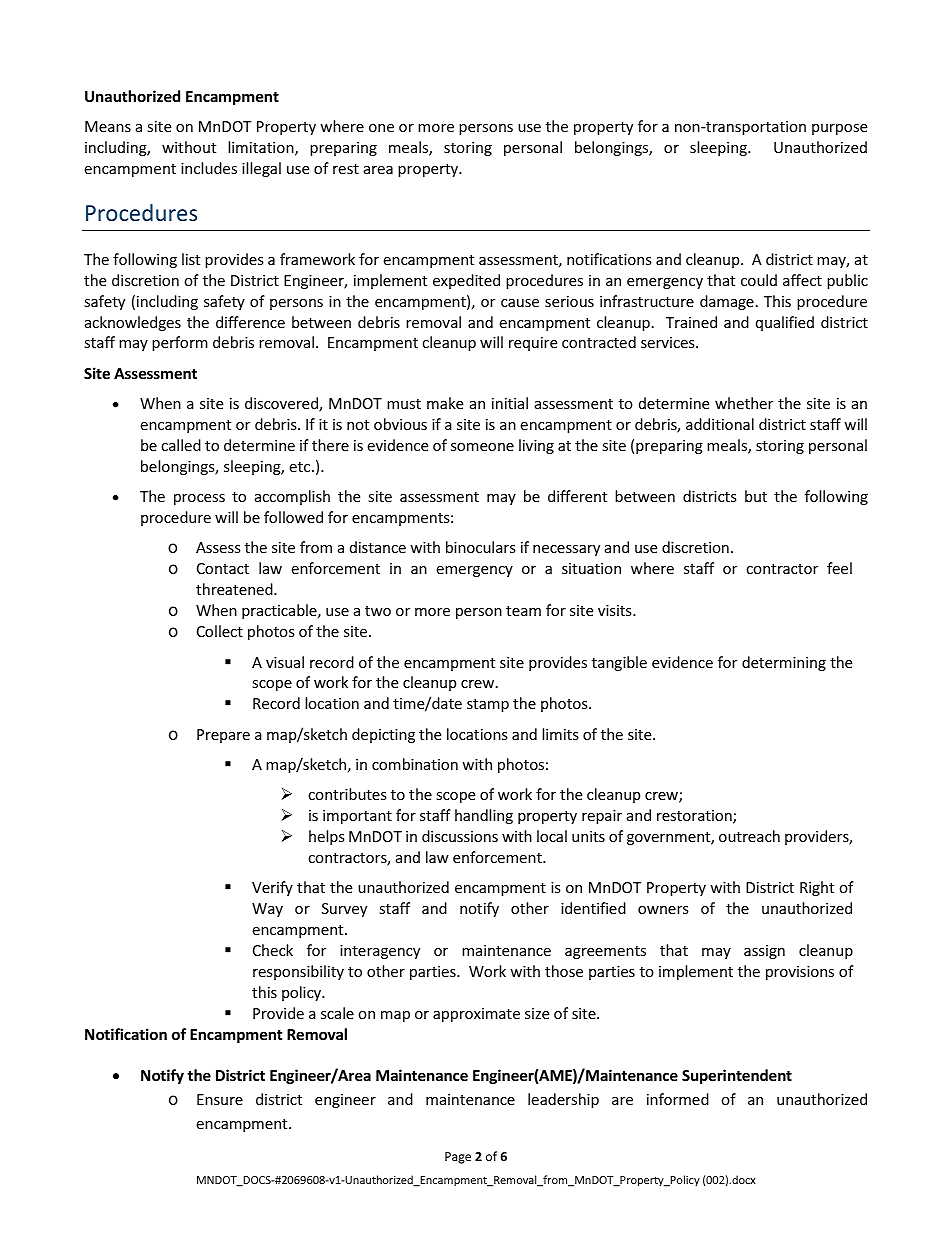 Image resolution: width=952 pixels, height=1233 pixels. I want to click on Contact, so click(223, 568).
